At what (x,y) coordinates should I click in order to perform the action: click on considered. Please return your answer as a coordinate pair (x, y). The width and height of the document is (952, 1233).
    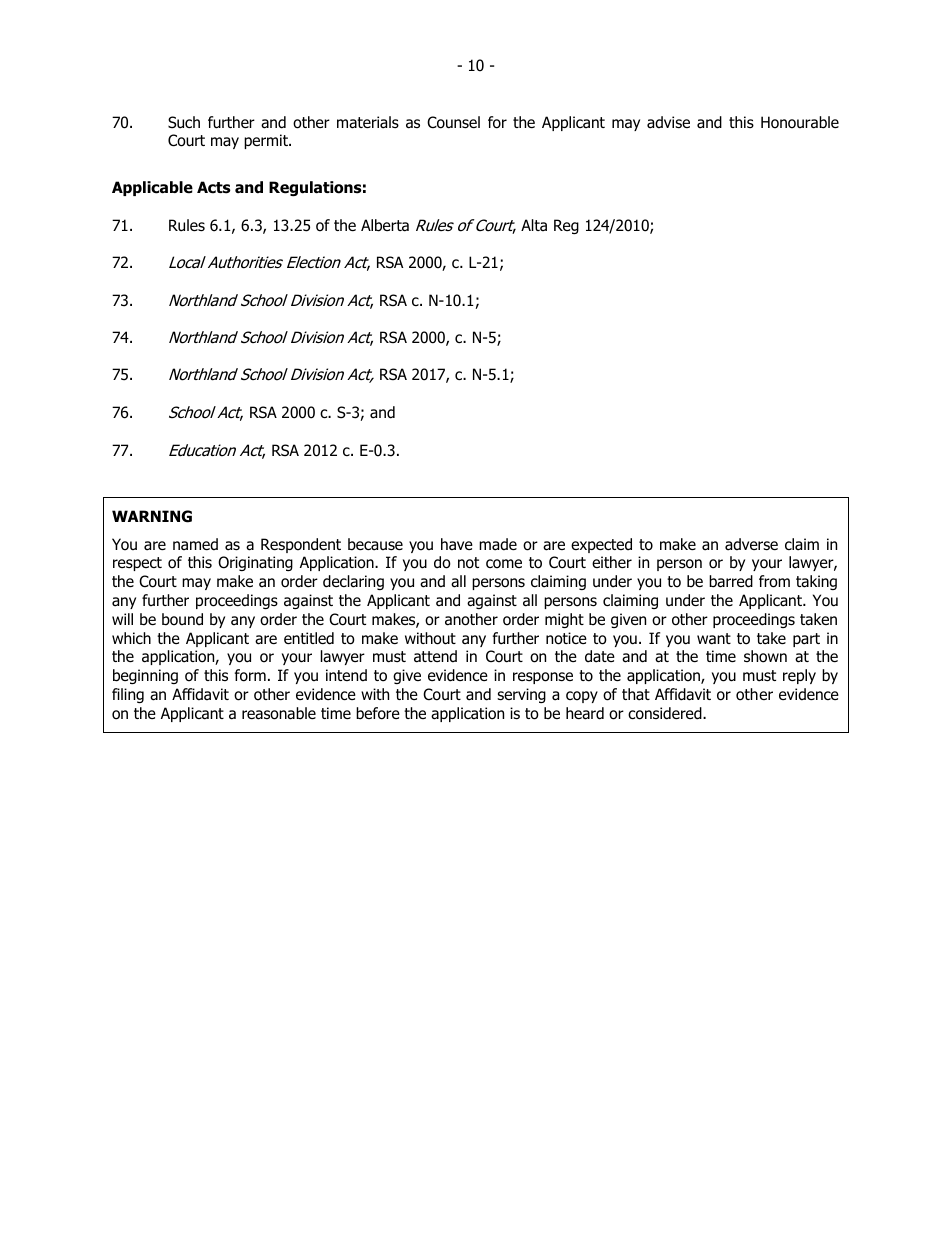
    Looking at the image, I should click on (666, 713).
